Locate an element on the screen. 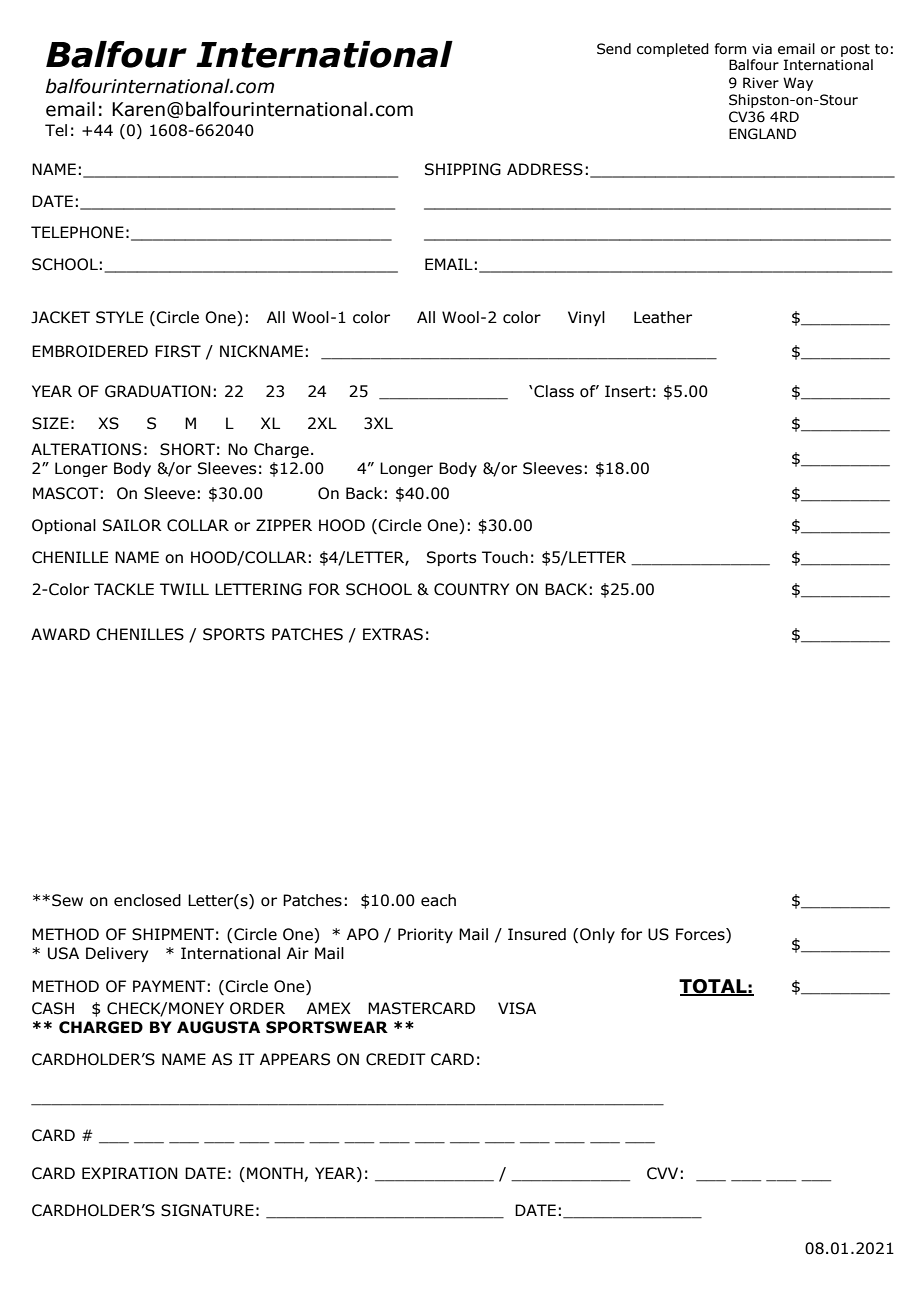 The image size is (924, 1308). CREDIT is located at coordinates (396, 1059).
